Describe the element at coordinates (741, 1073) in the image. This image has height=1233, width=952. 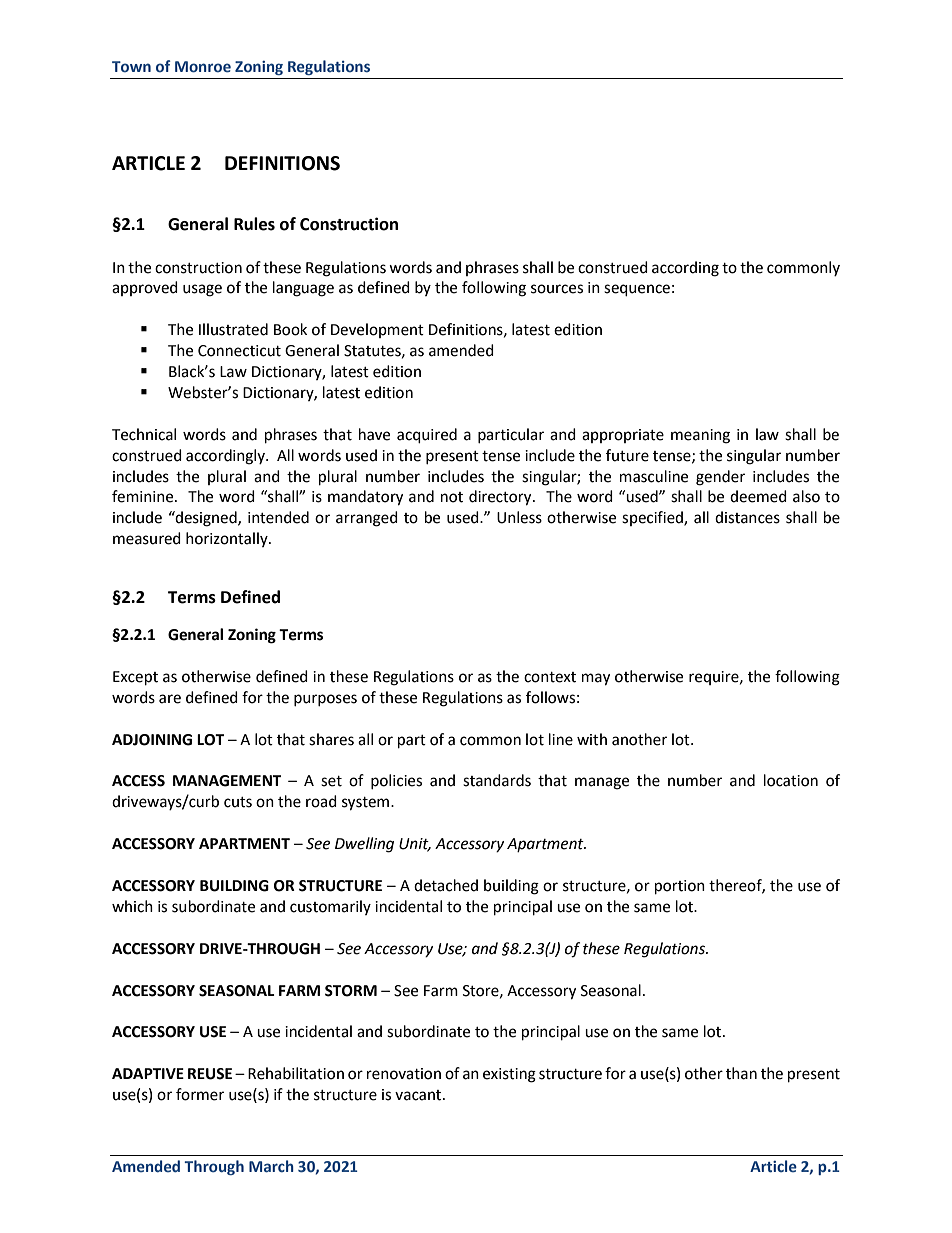
I see `than` at that location.
